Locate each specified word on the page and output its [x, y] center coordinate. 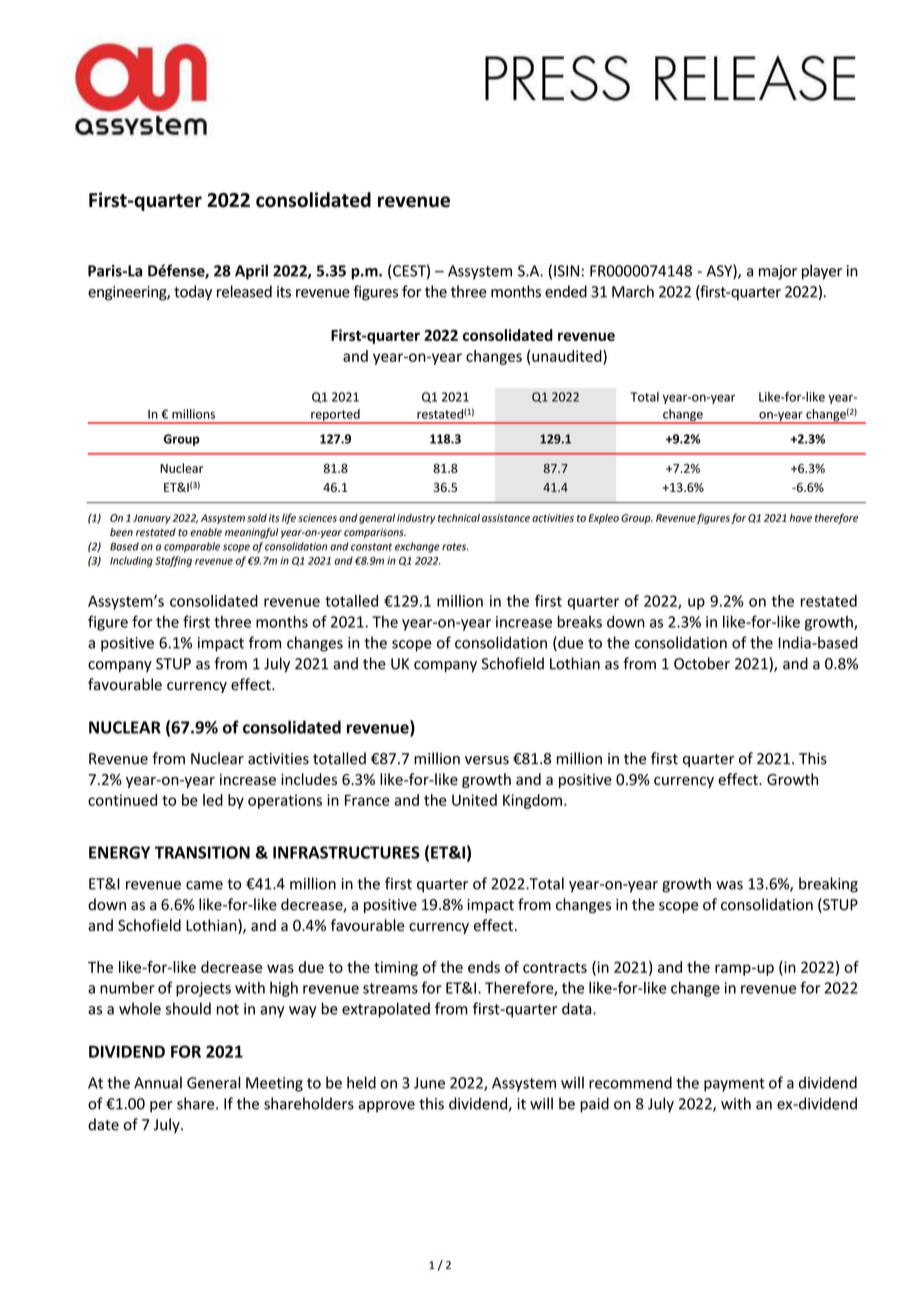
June [429, 1083]
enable [206, 532]
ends [484, 967]
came [204, 885]
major [778, 272]
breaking [828, 885]
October [702, 663]
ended [566, 291]
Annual [158, 1082]
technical [459, 518]
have [801, 518]
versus [487, 760]
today [193, 293]
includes [309, 779]
